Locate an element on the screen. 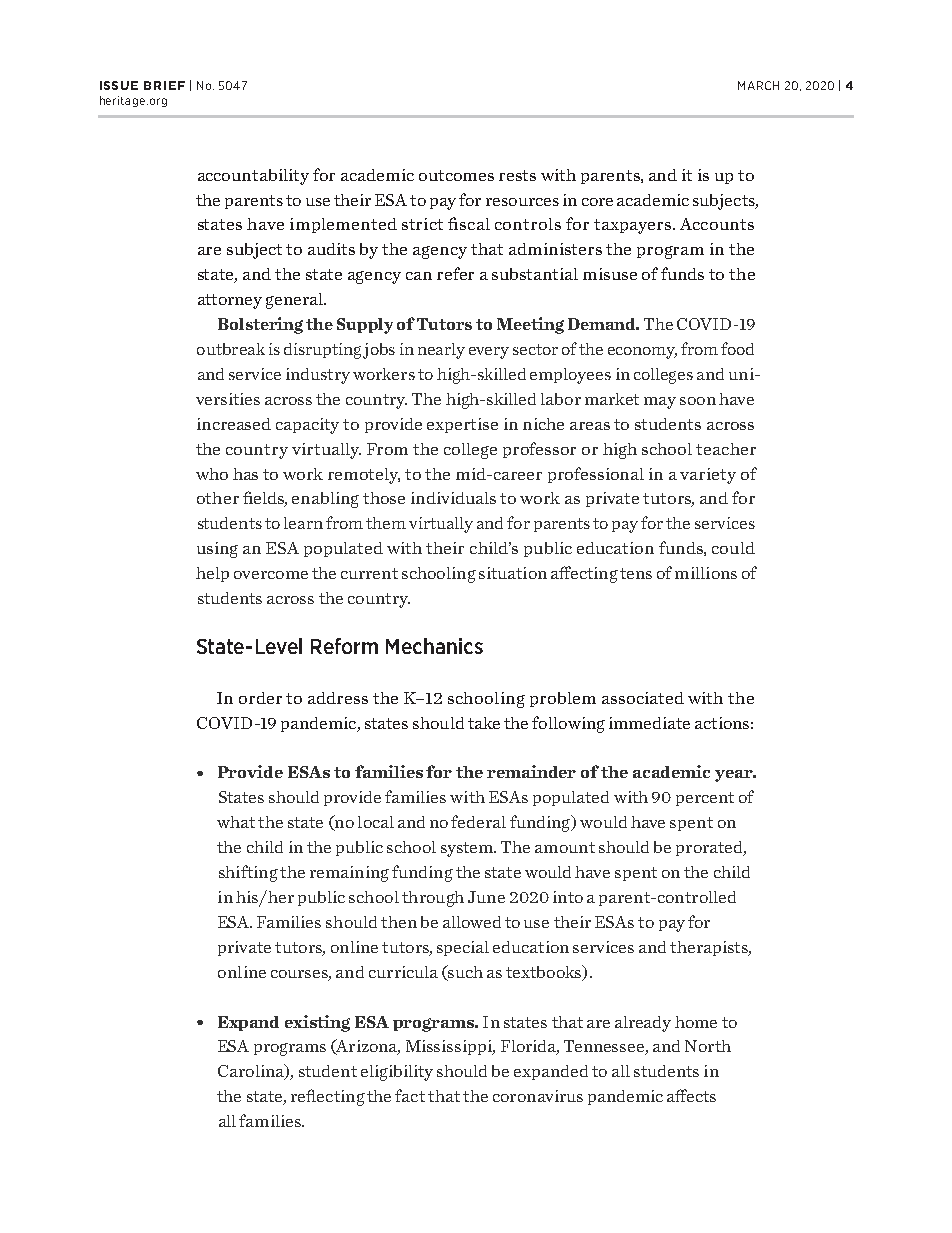 The image size is (952, 1233). Mississippi is located at coordinates (450, 1047).
